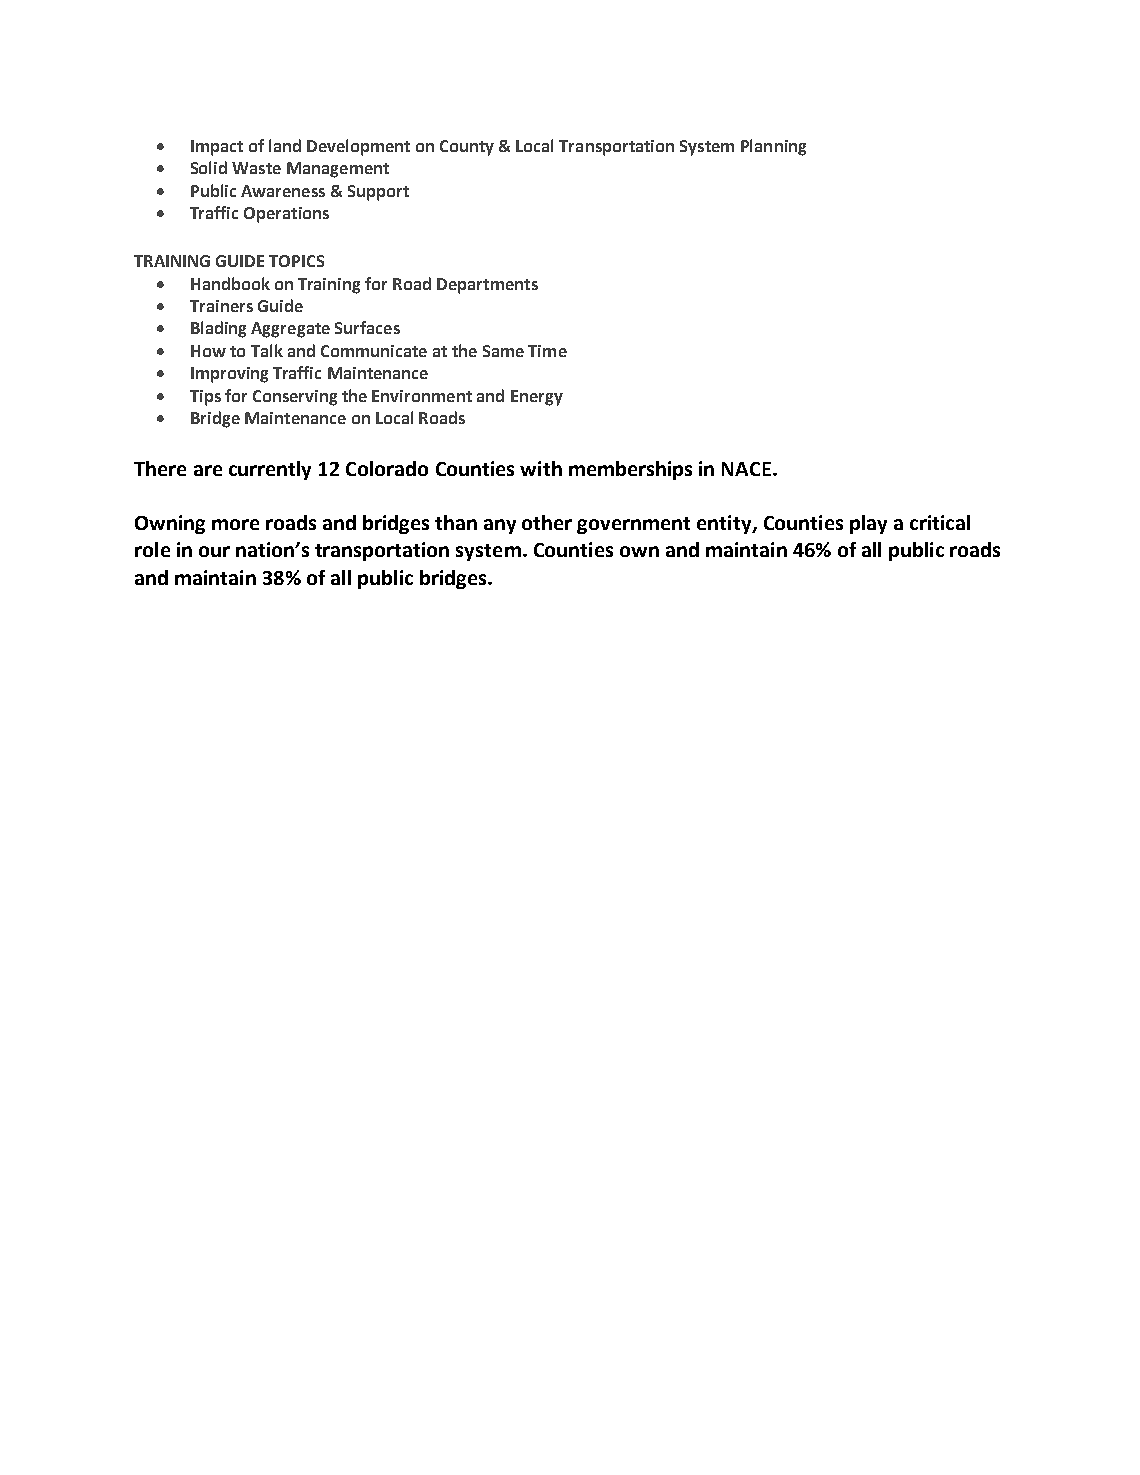 The image size is (1140, 1475). What do you see at coordinates (547, 522) in the page?
I see `other` at bounding box center [547, 522].
